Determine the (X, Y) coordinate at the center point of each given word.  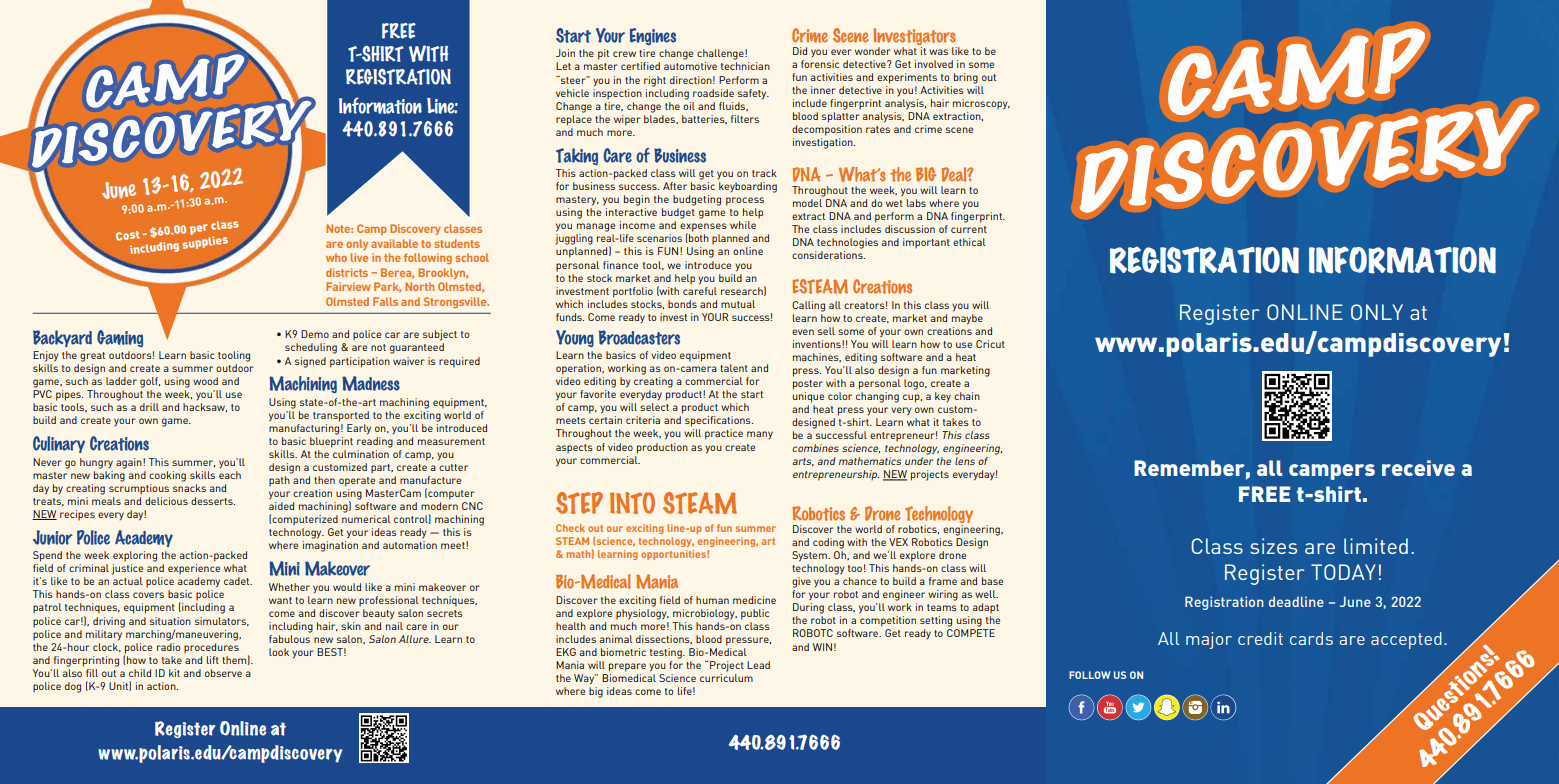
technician (745, 66)
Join (565, 53)
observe (223, 673)
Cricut (990, 344)
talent (734, 368)
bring (966, 78)
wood (205, 381)
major (1209, 640)
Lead (758, 665)
